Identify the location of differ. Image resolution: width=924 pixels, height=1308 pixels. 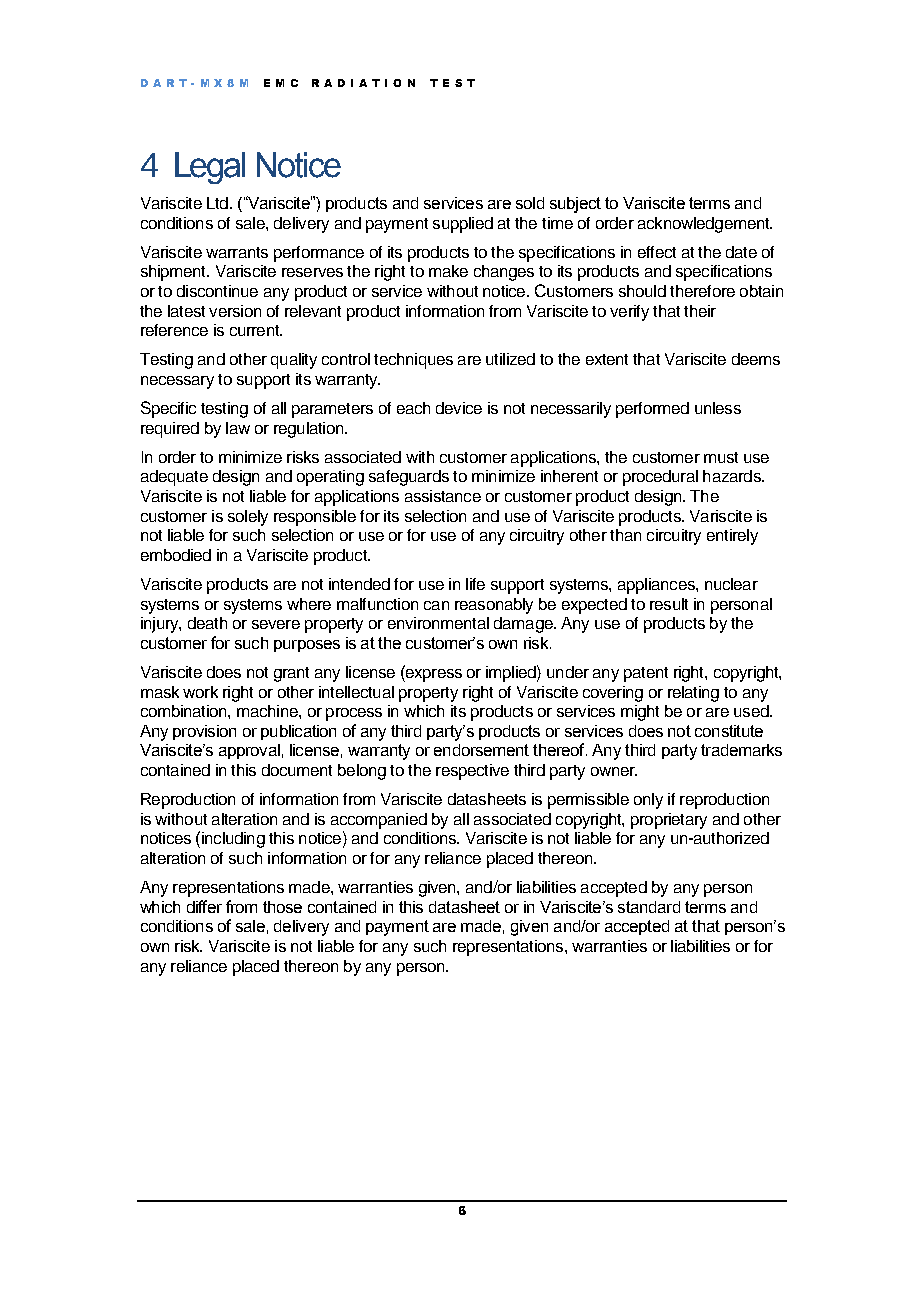
(204, 906).
